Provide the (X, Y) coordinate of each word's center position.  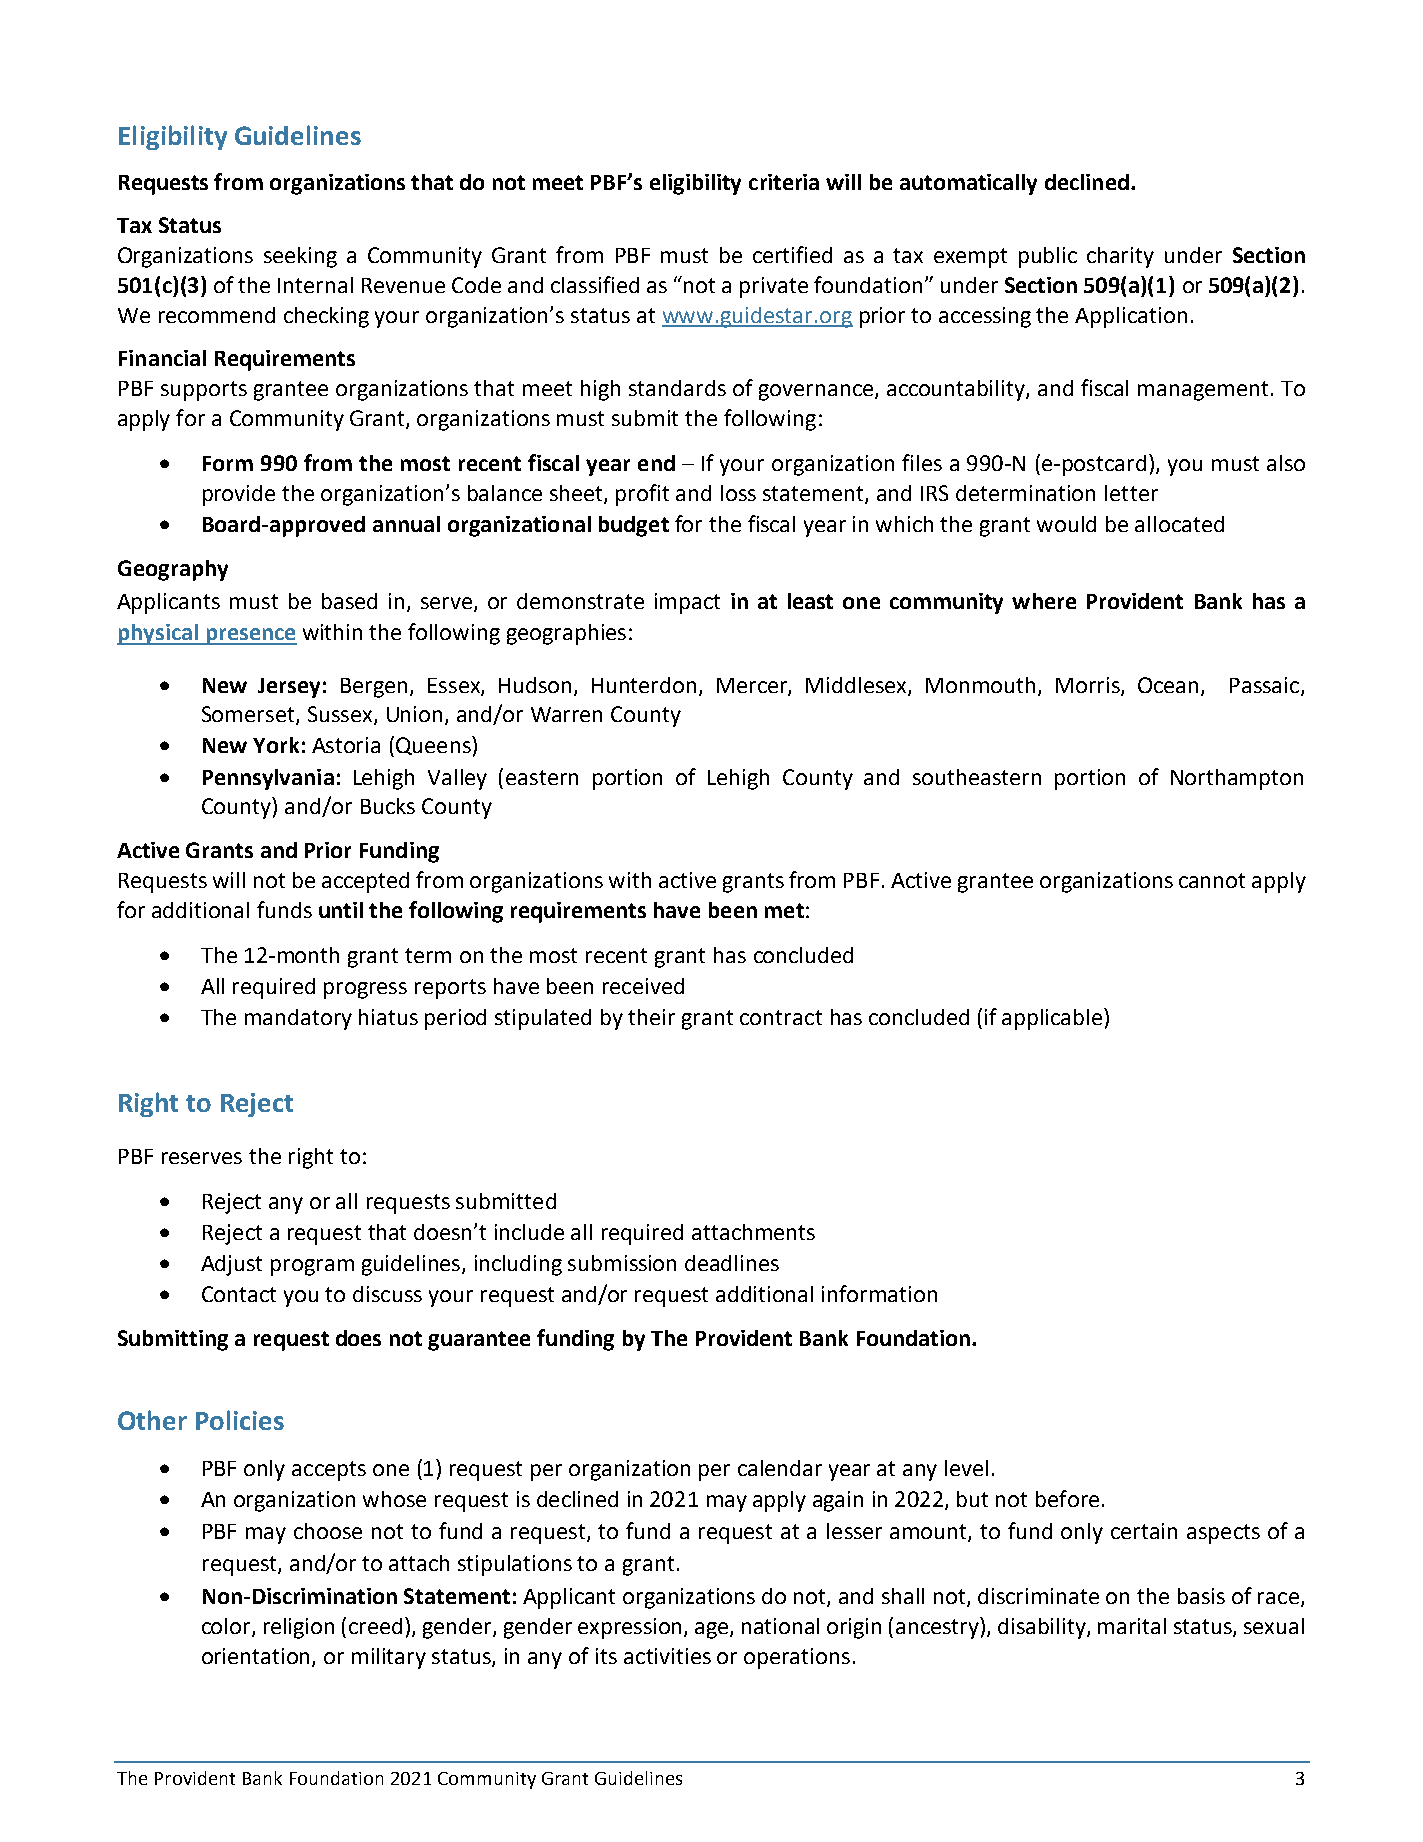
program (312, 1267)
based (349, 601)
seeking (300, 257)
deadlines (732, 1263)
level (966, 1468)
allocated (1179, 524)
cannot (1212, 880)
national (780, 1626)
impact (687, 603)
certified (792, 254)
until (341, 910)
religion (299, 1628)
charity (1120, 257)
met (784, 910)
